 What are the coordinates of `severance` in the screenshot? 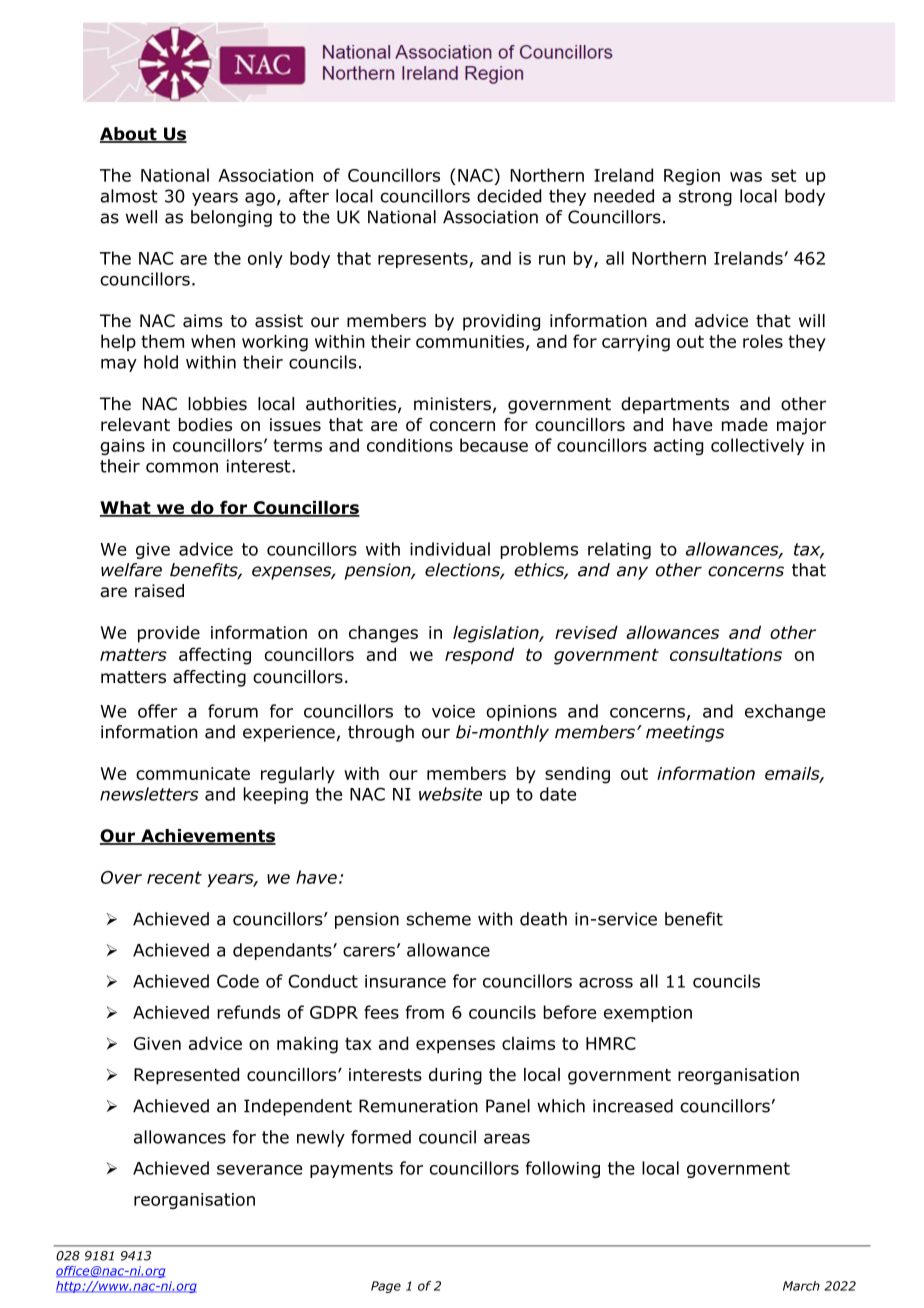 It's located at (259, 1170).
